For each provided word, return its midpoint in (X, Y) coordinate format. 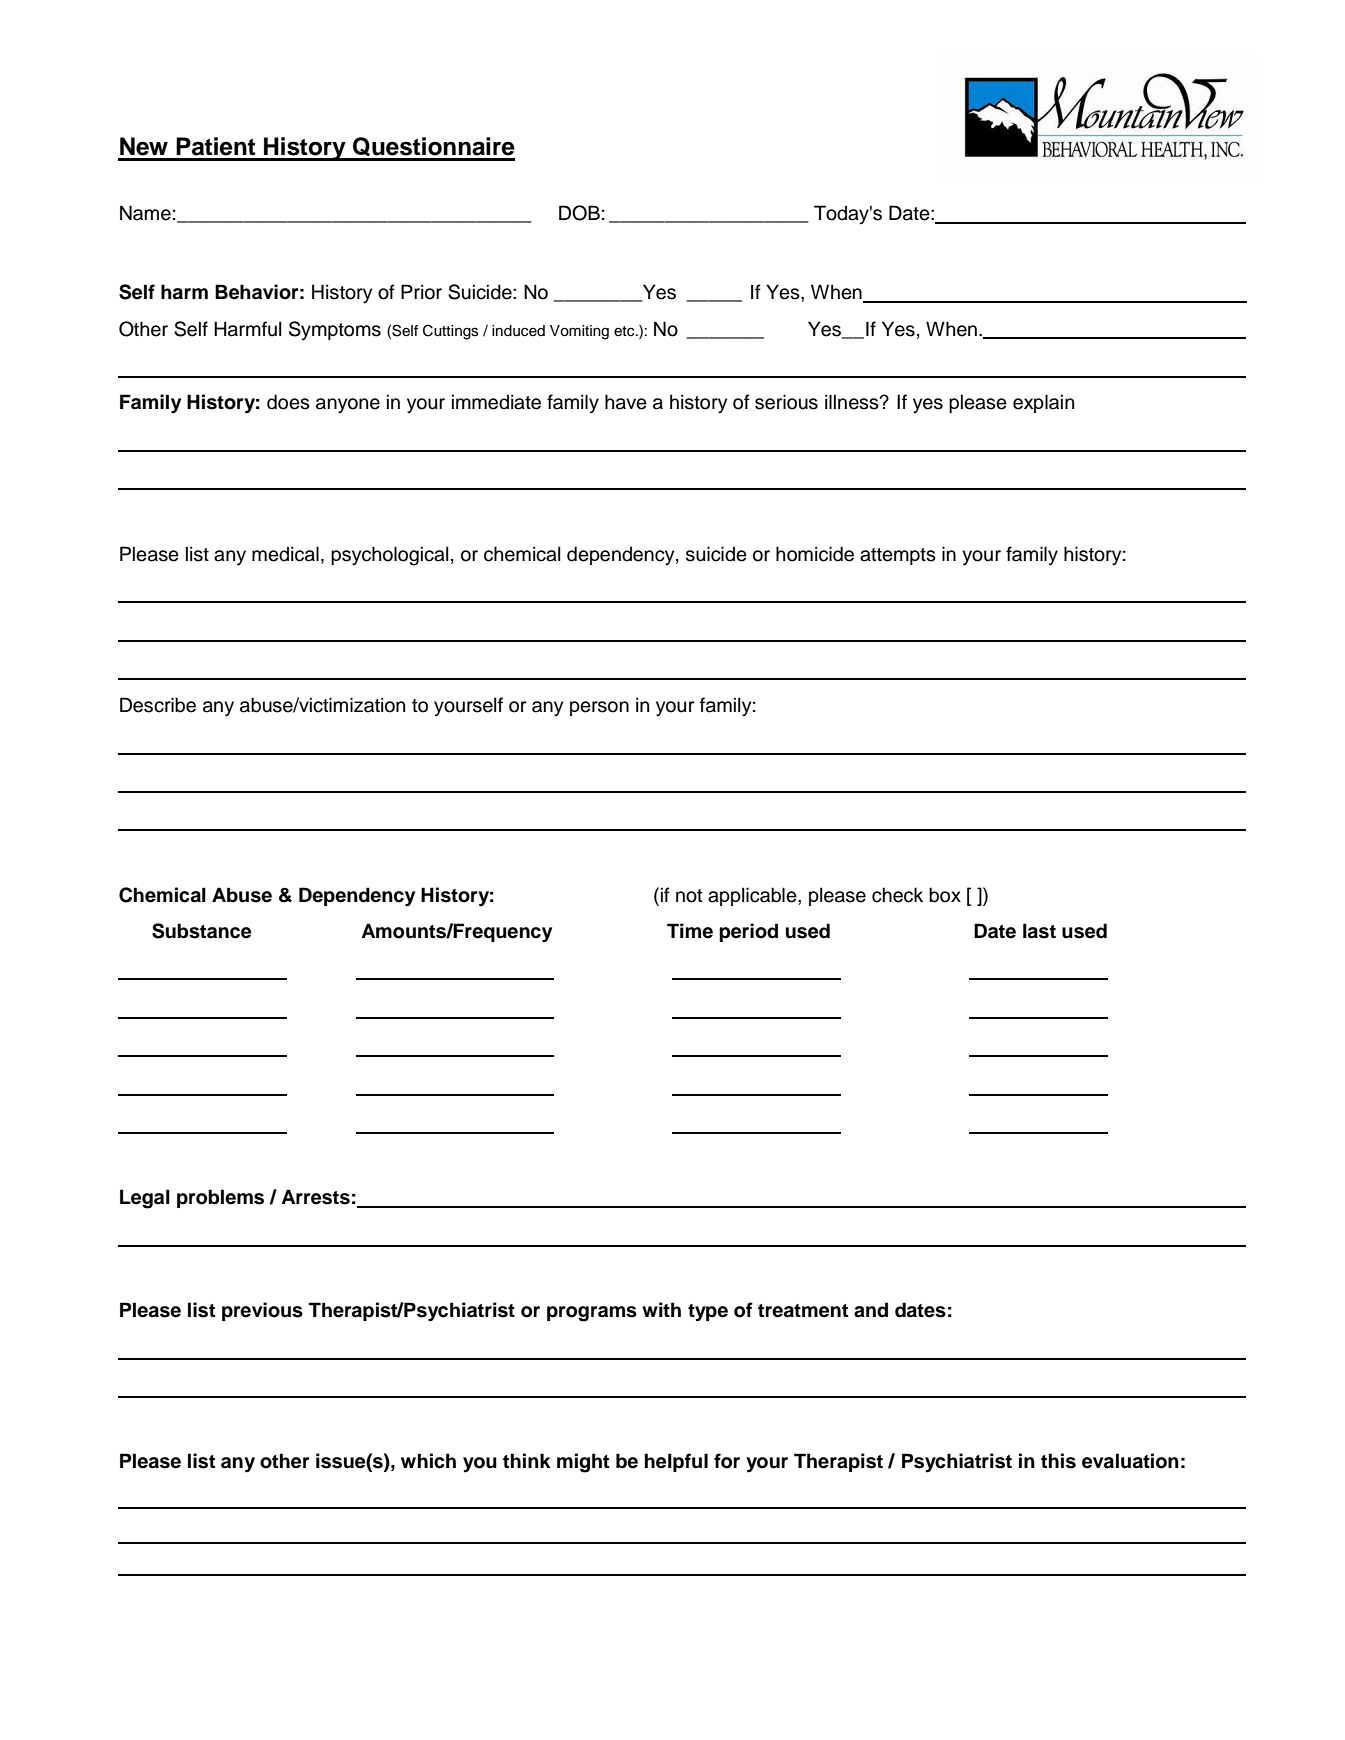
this (1058, 1461)
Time (690, 931)
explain (1043, 403)
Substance (201, 931)
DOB (579, 213)
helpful (676, 1462)
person (599, 708)
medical (285, 554)
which (428, 1461)
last (1039, 931)
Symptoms (335, 330)
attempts (898, 556)
